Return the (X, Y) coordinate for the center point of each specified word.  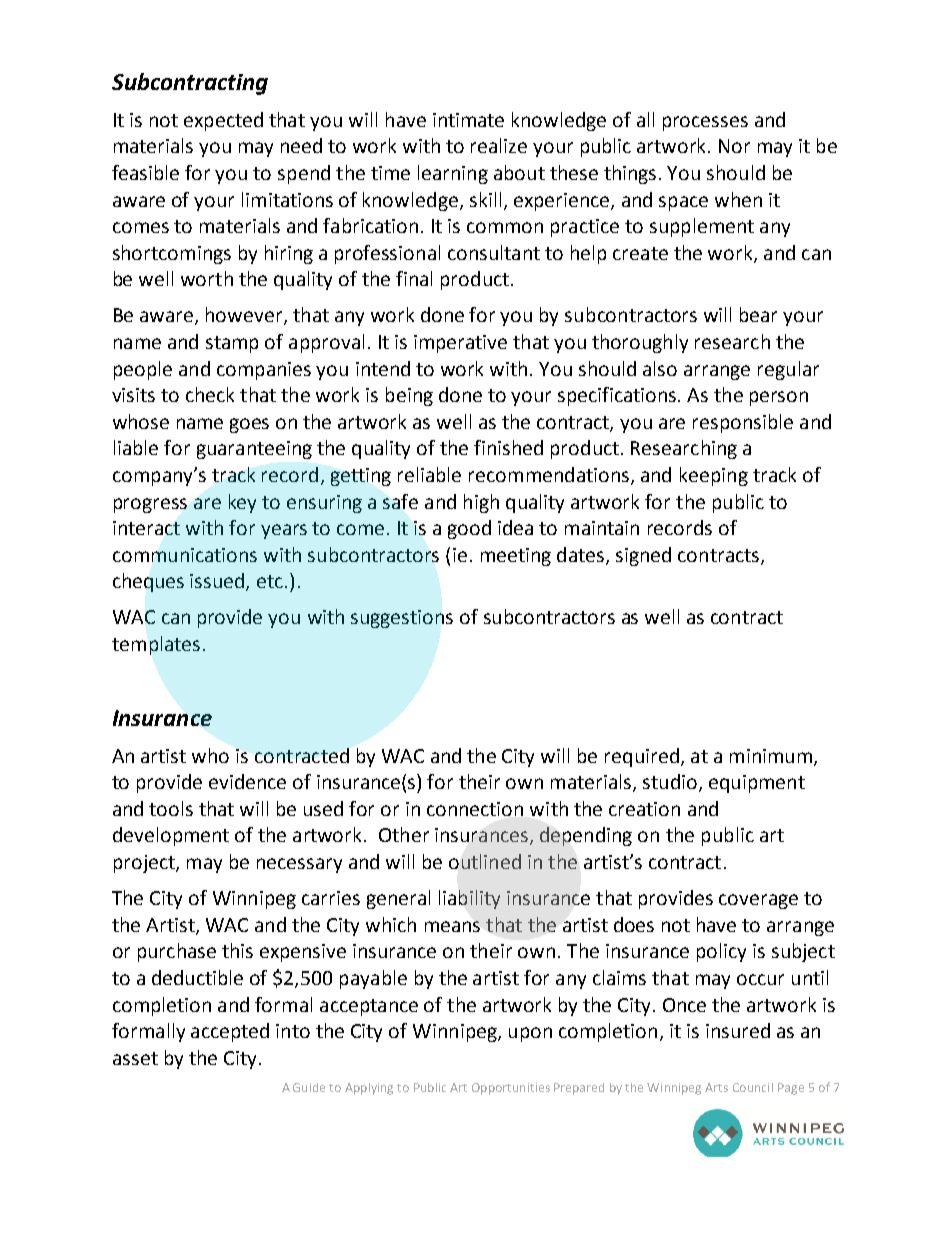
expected (223, 121)
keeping (714, 476)
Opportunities (511, 1089)
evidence (247, 781)
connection (475, 809)
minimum (771, 756)
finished (508, 447)
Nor (734, 146)
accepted (230, 1032)
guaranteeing (254, 450)
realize (499, 145)
